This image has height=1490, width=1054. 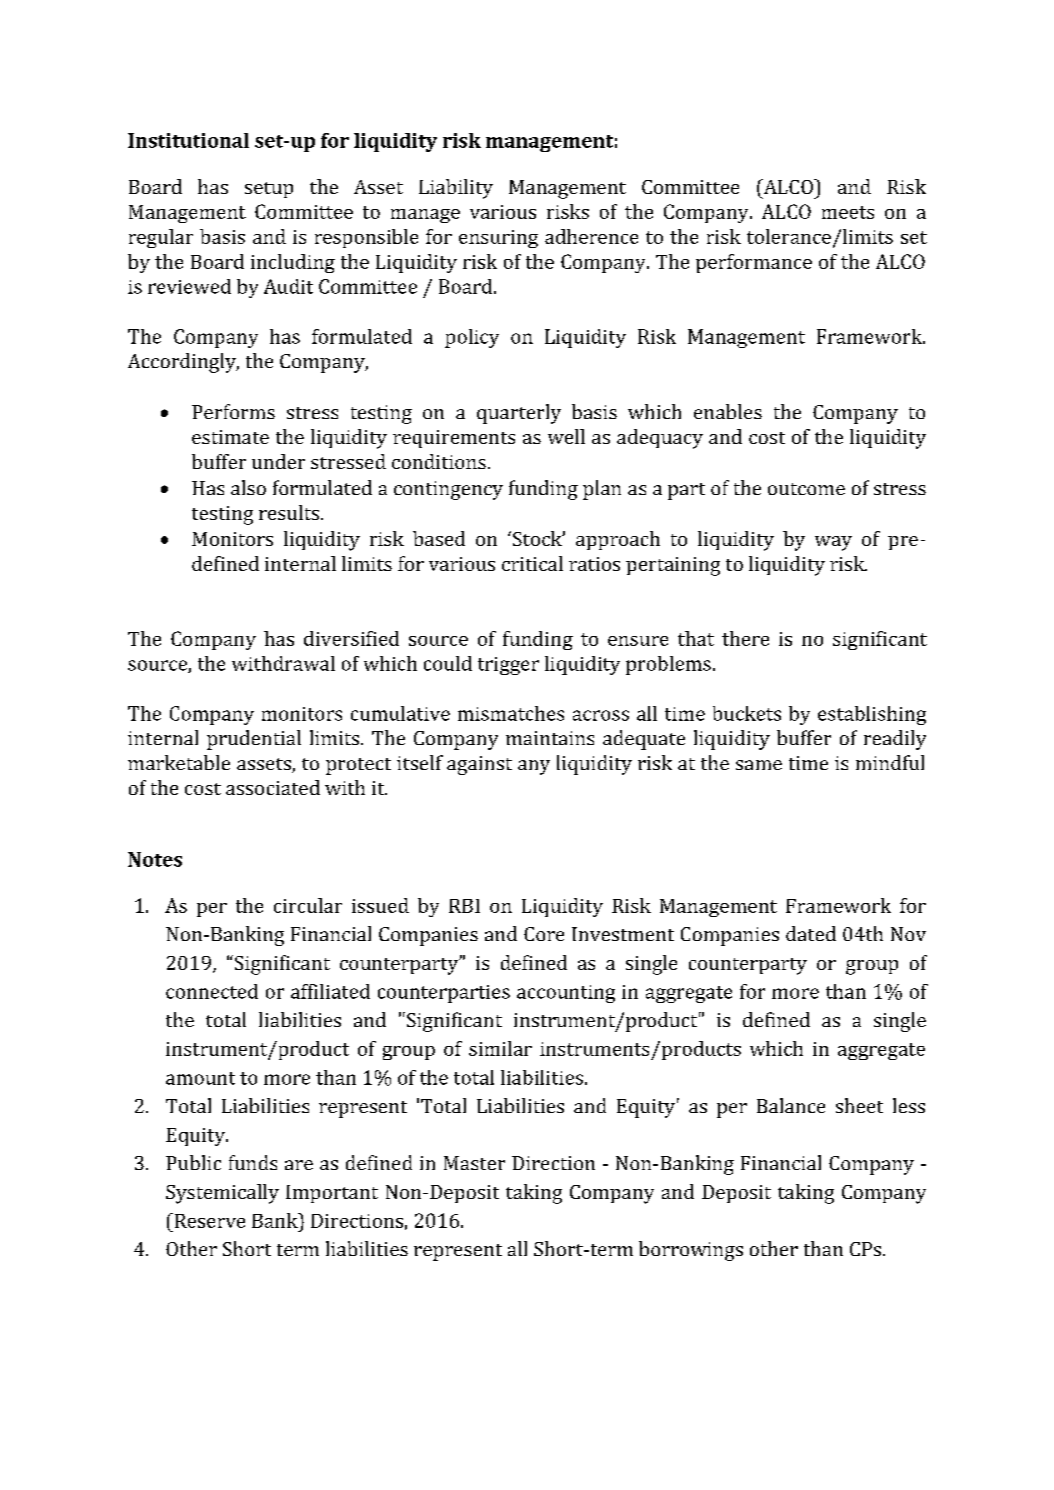 I want to click on mismatches, so click(x=511, y=713).
